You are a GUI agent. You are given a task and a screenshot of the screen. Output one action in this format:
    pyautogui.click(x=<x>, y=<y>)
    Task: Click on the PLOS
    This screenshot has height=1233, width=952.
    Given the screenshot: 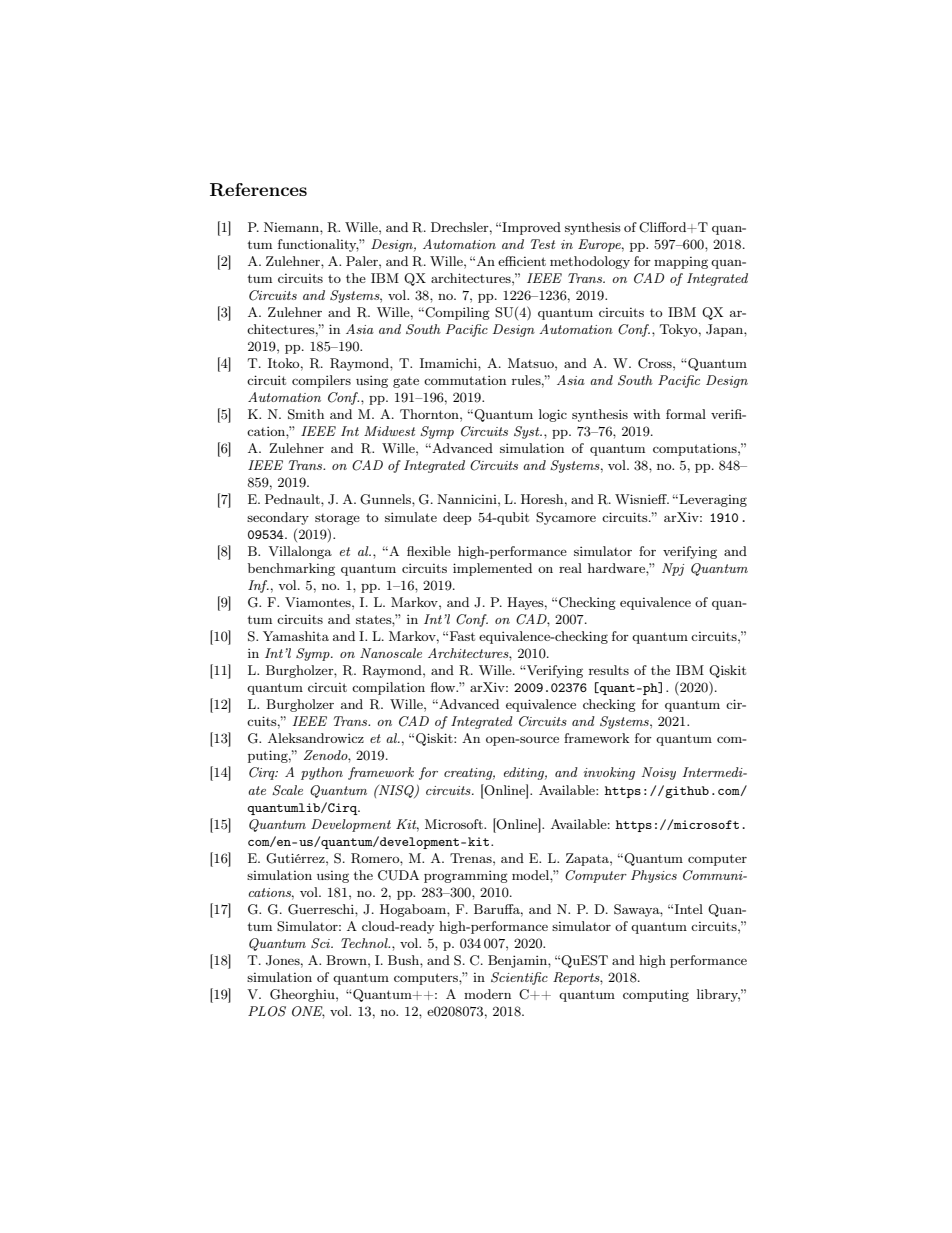 What is the action you would take?
    pyautogui.click(x=267, y=1011)
